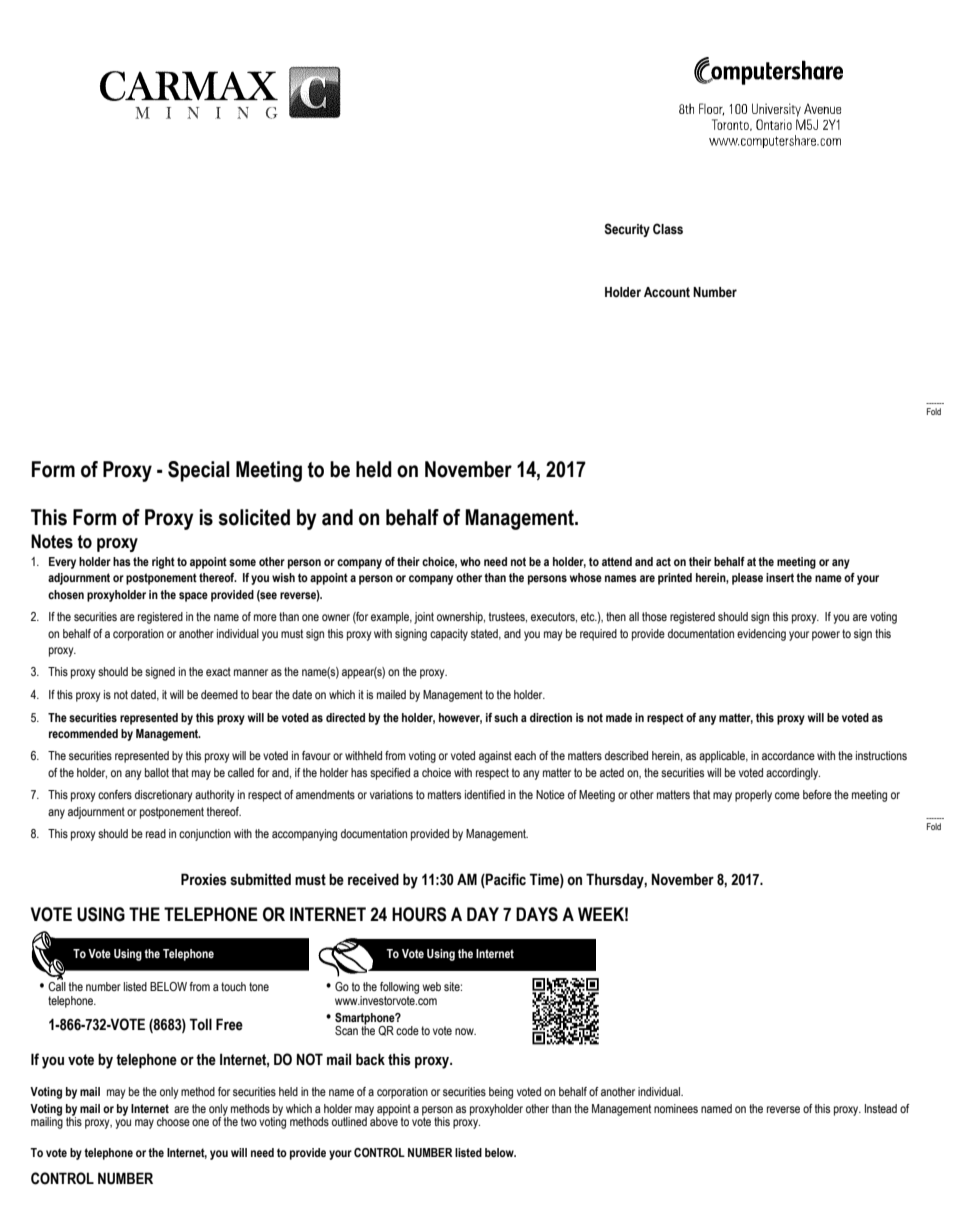 This image has width=953, height=1232. What do you see at coordinates (218, 671) in the image?
I see `exact` at bounding box center [218, 671].
